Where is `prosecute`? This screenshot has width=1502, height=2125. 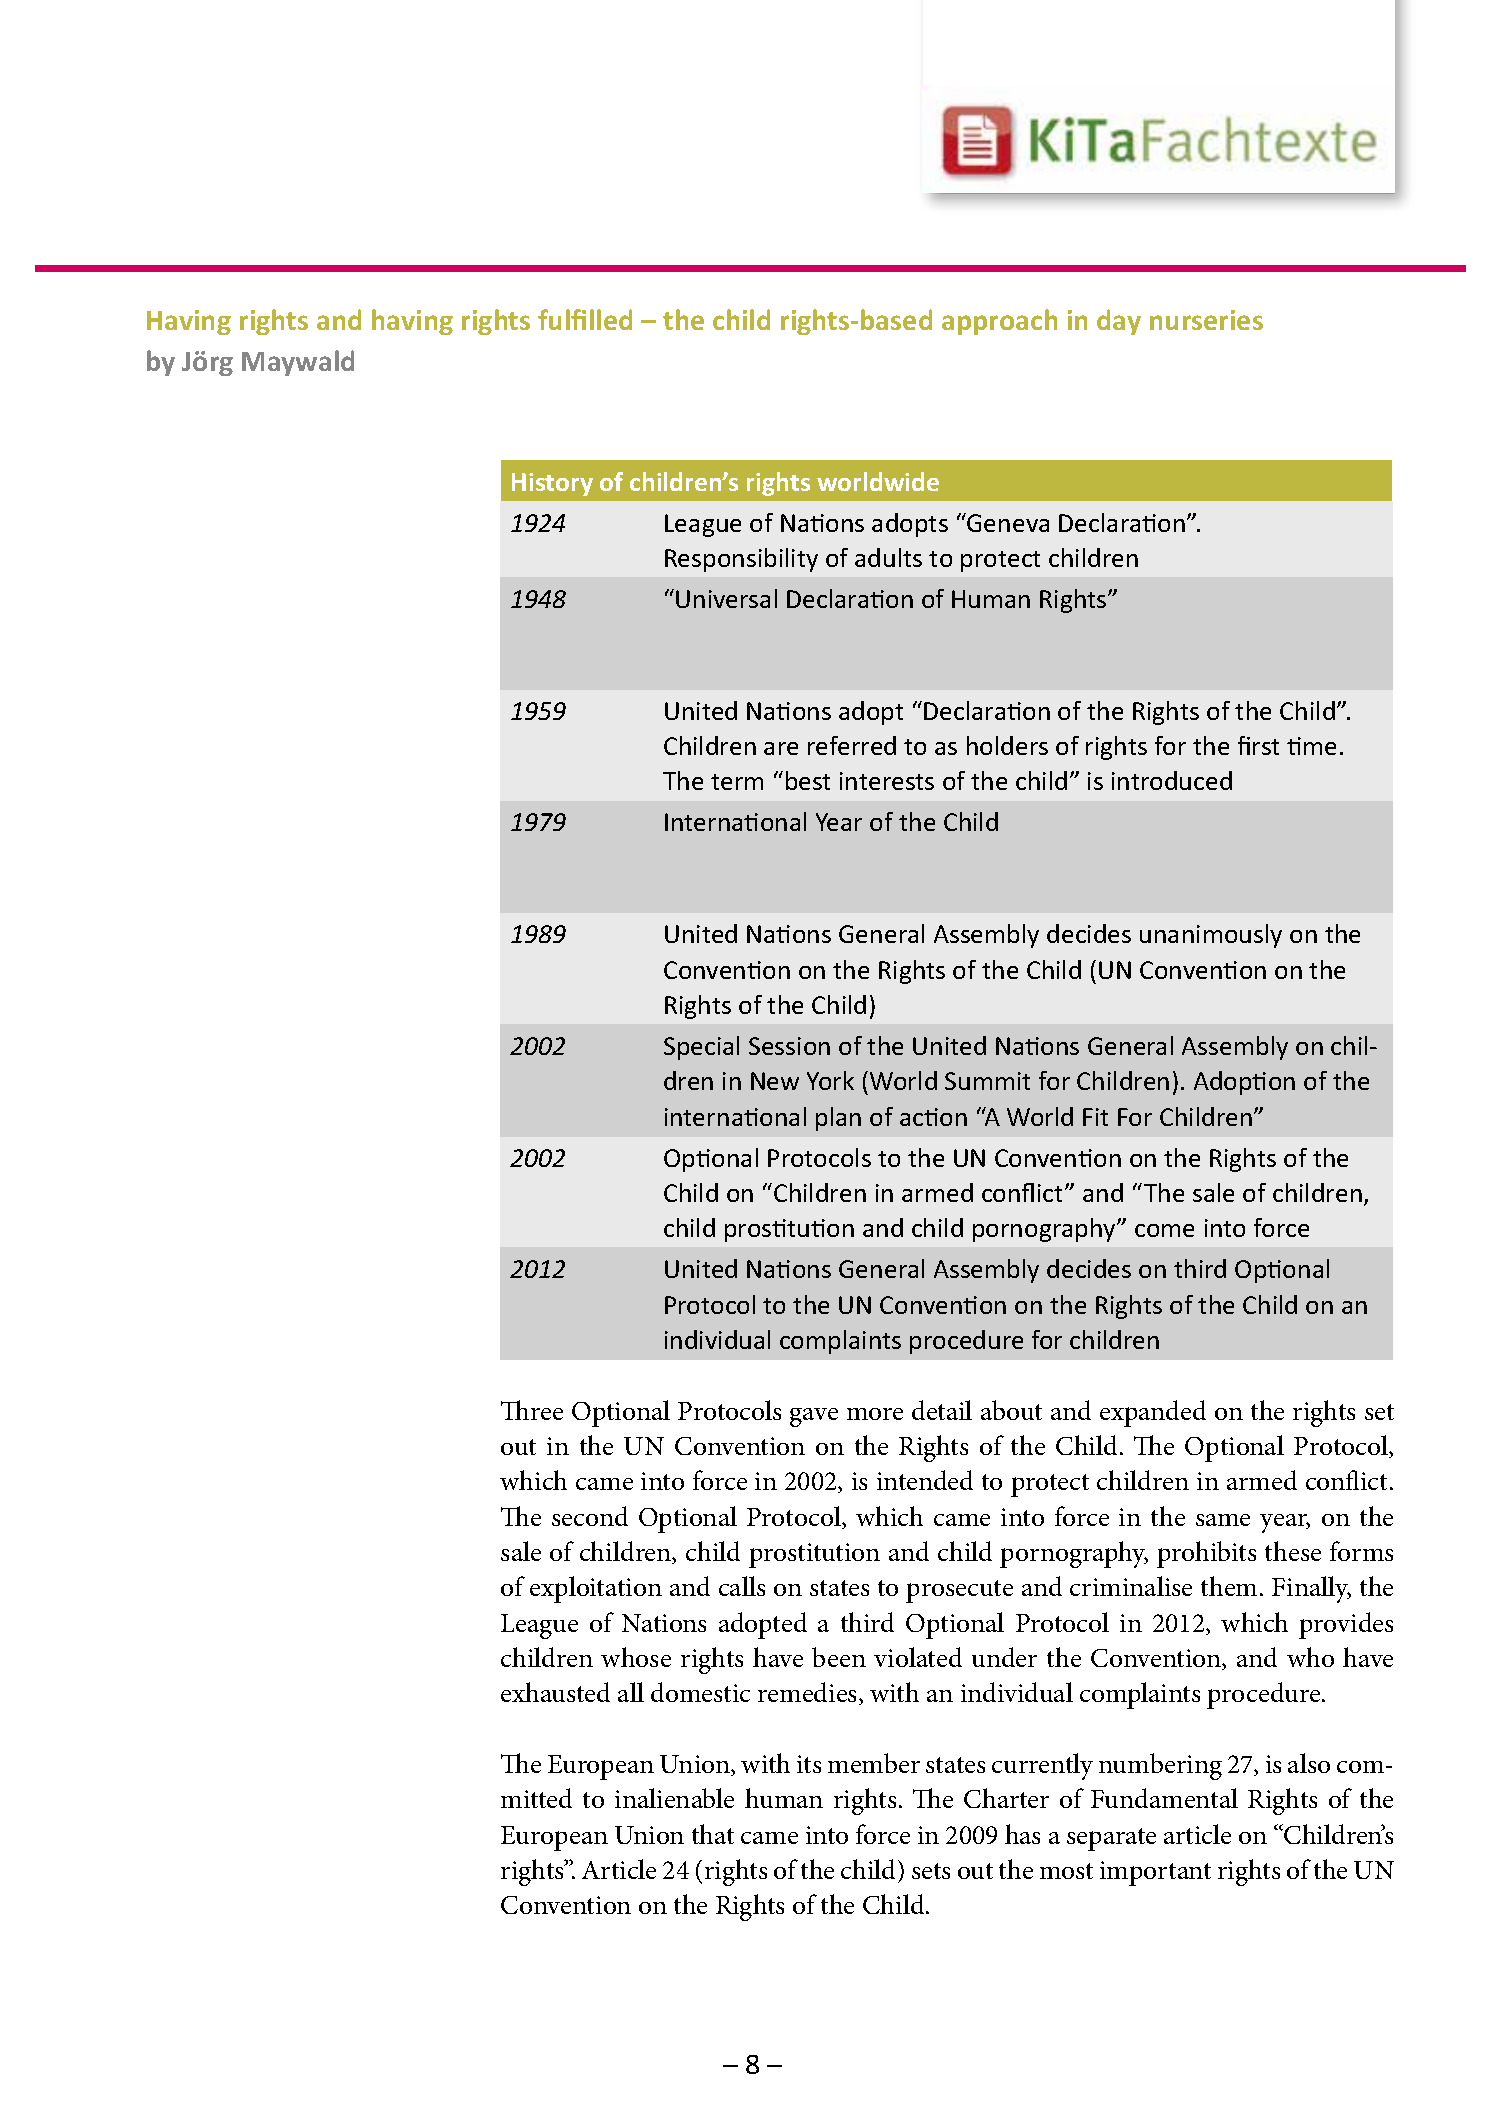 prosecute is located at coordinates (959, 1591).
